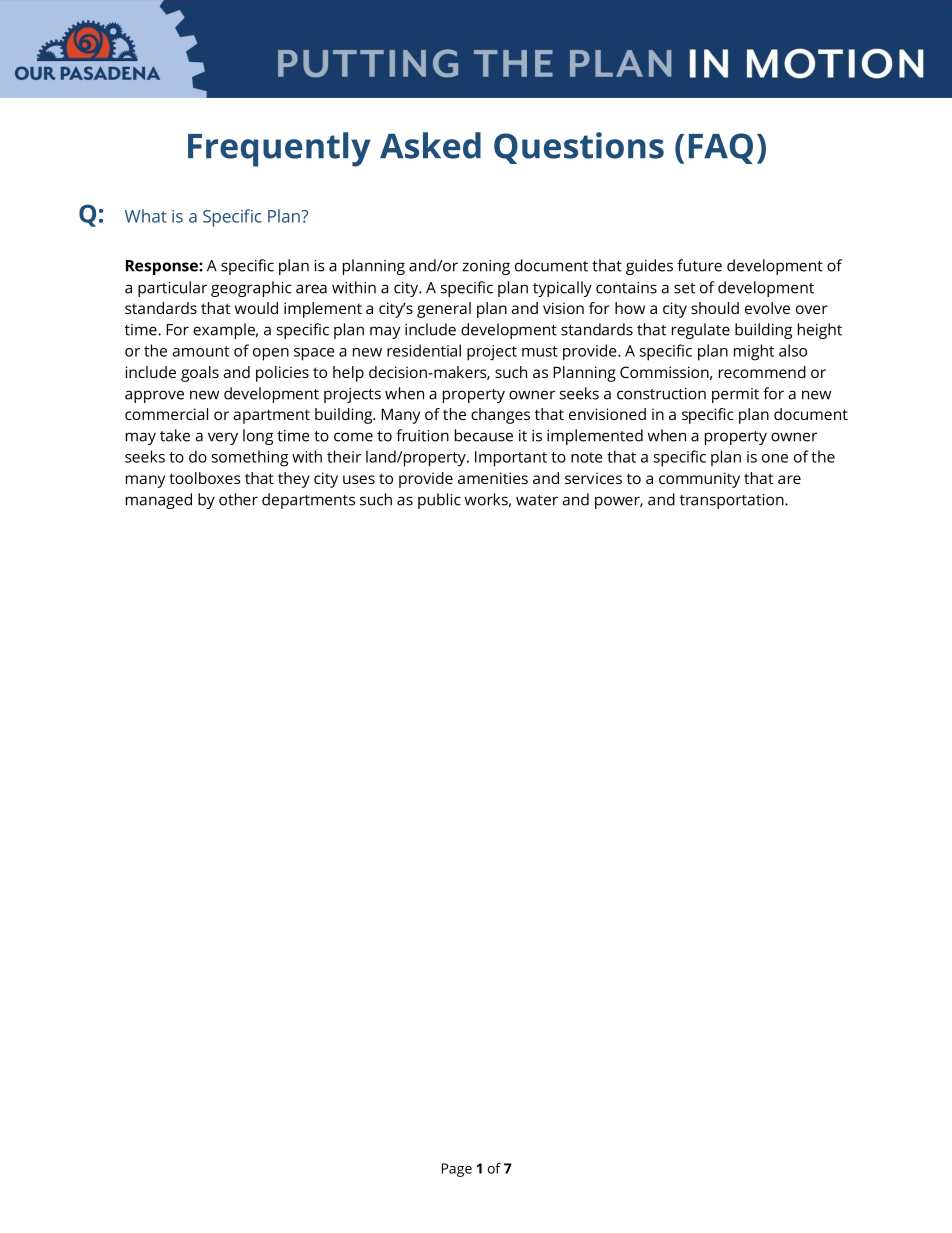 The height and width of the screenshot is (1233, 952). What do you see at coordinates (493, 478) in the screenshot?
I see `amenities` at bounding box center [493, 478].
